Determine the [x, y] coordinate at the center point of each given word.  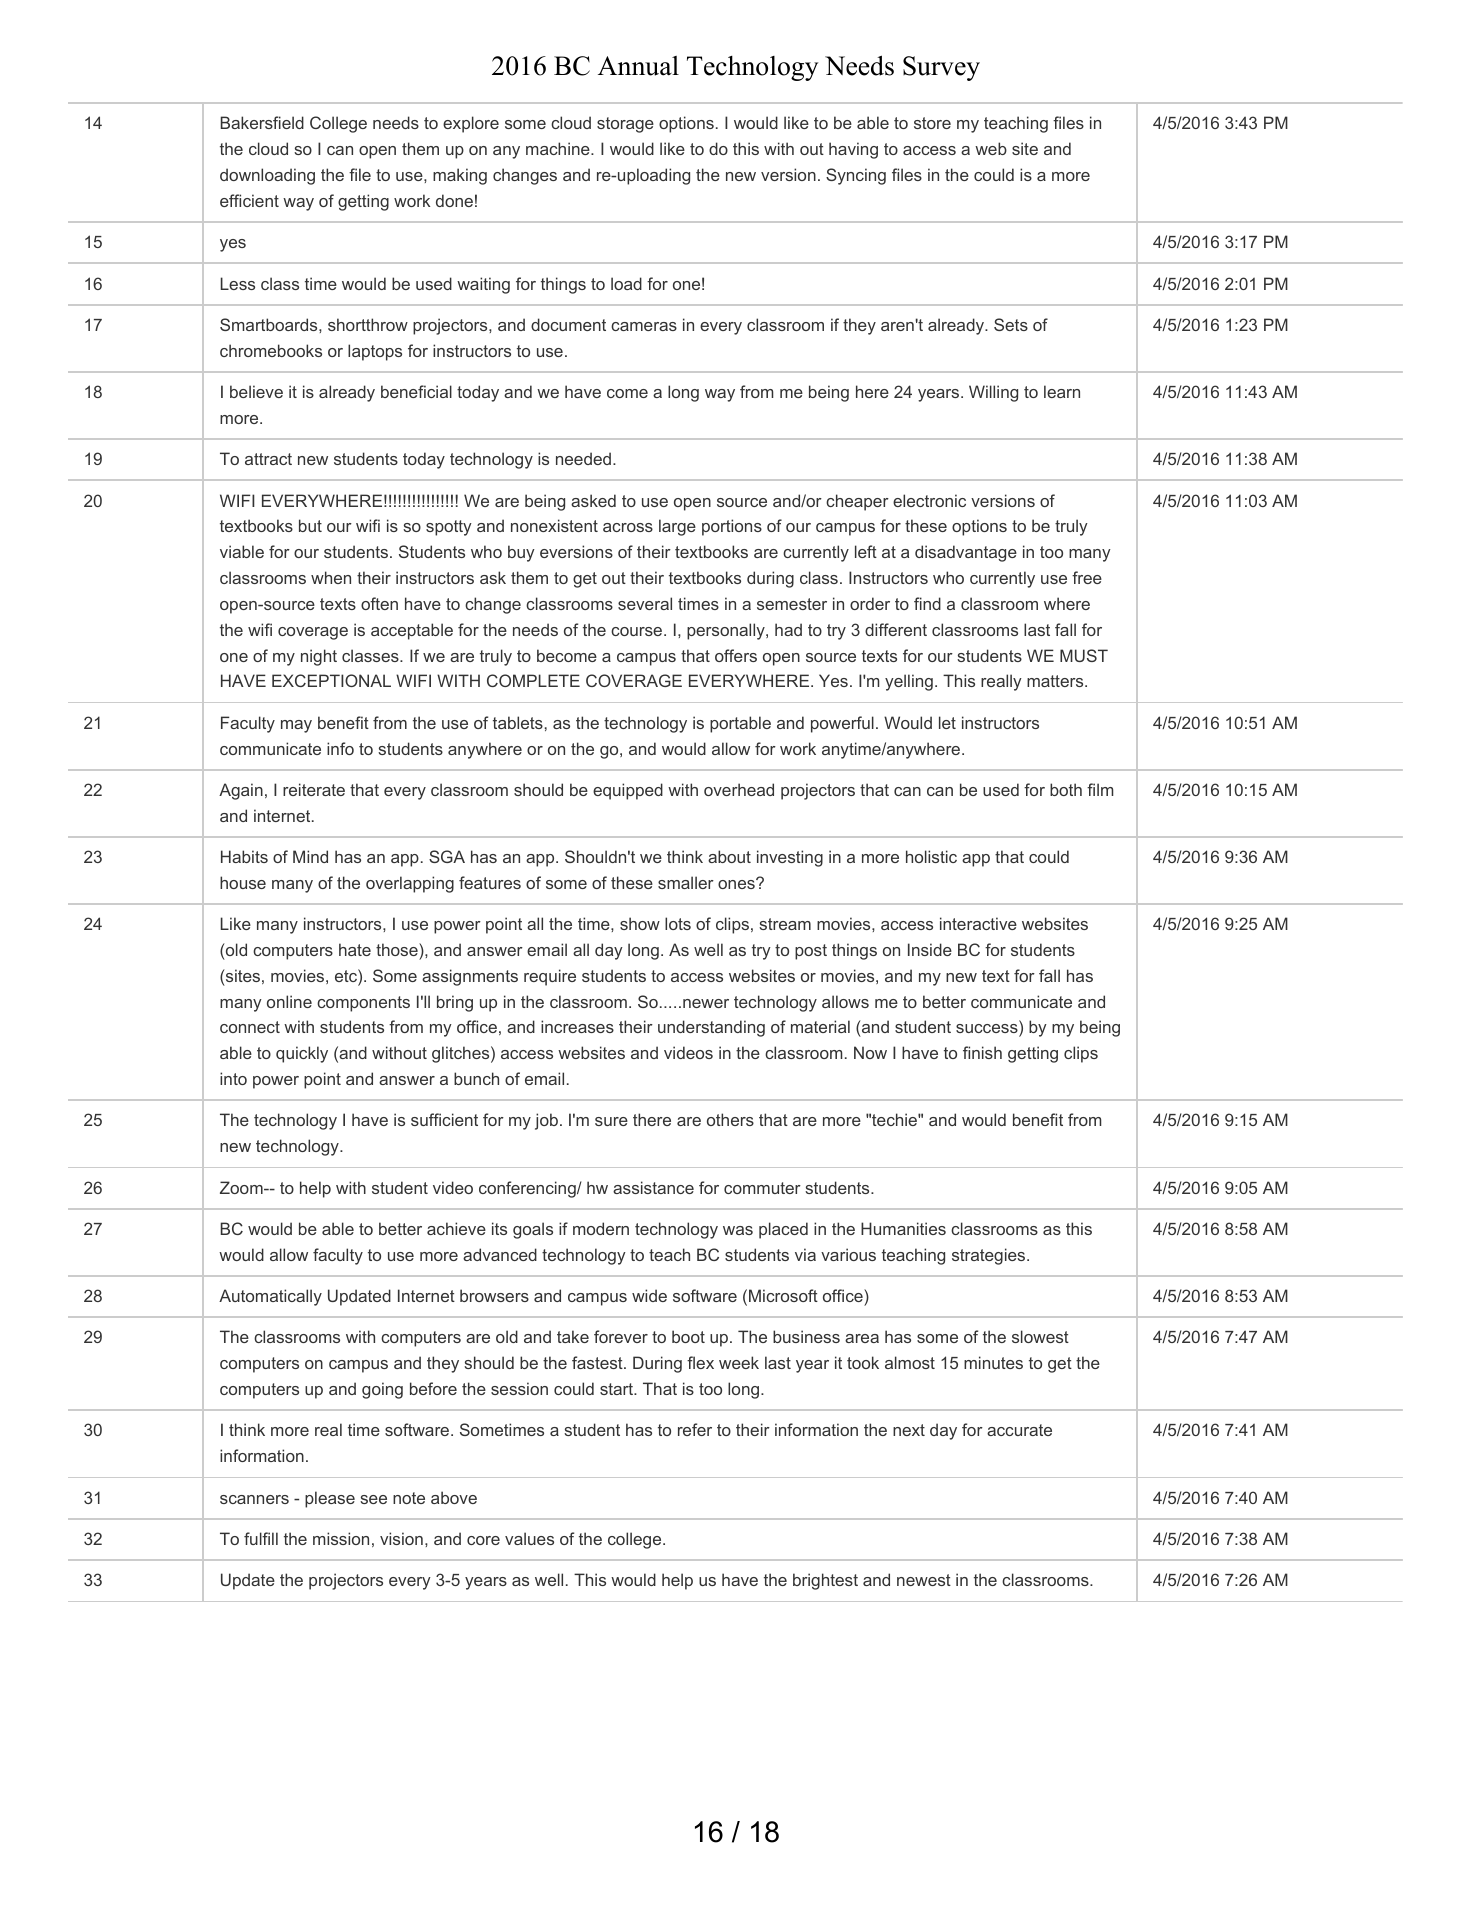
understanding [711, 1028]
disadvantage [966, 553]
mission [341, 1538]
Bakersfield [262, 122]
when [331, 577]
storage [625, 125]
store [932, 123]
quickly [302, 1054]
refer [695, 1429]
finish [982, 1052]
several [645, 603]
